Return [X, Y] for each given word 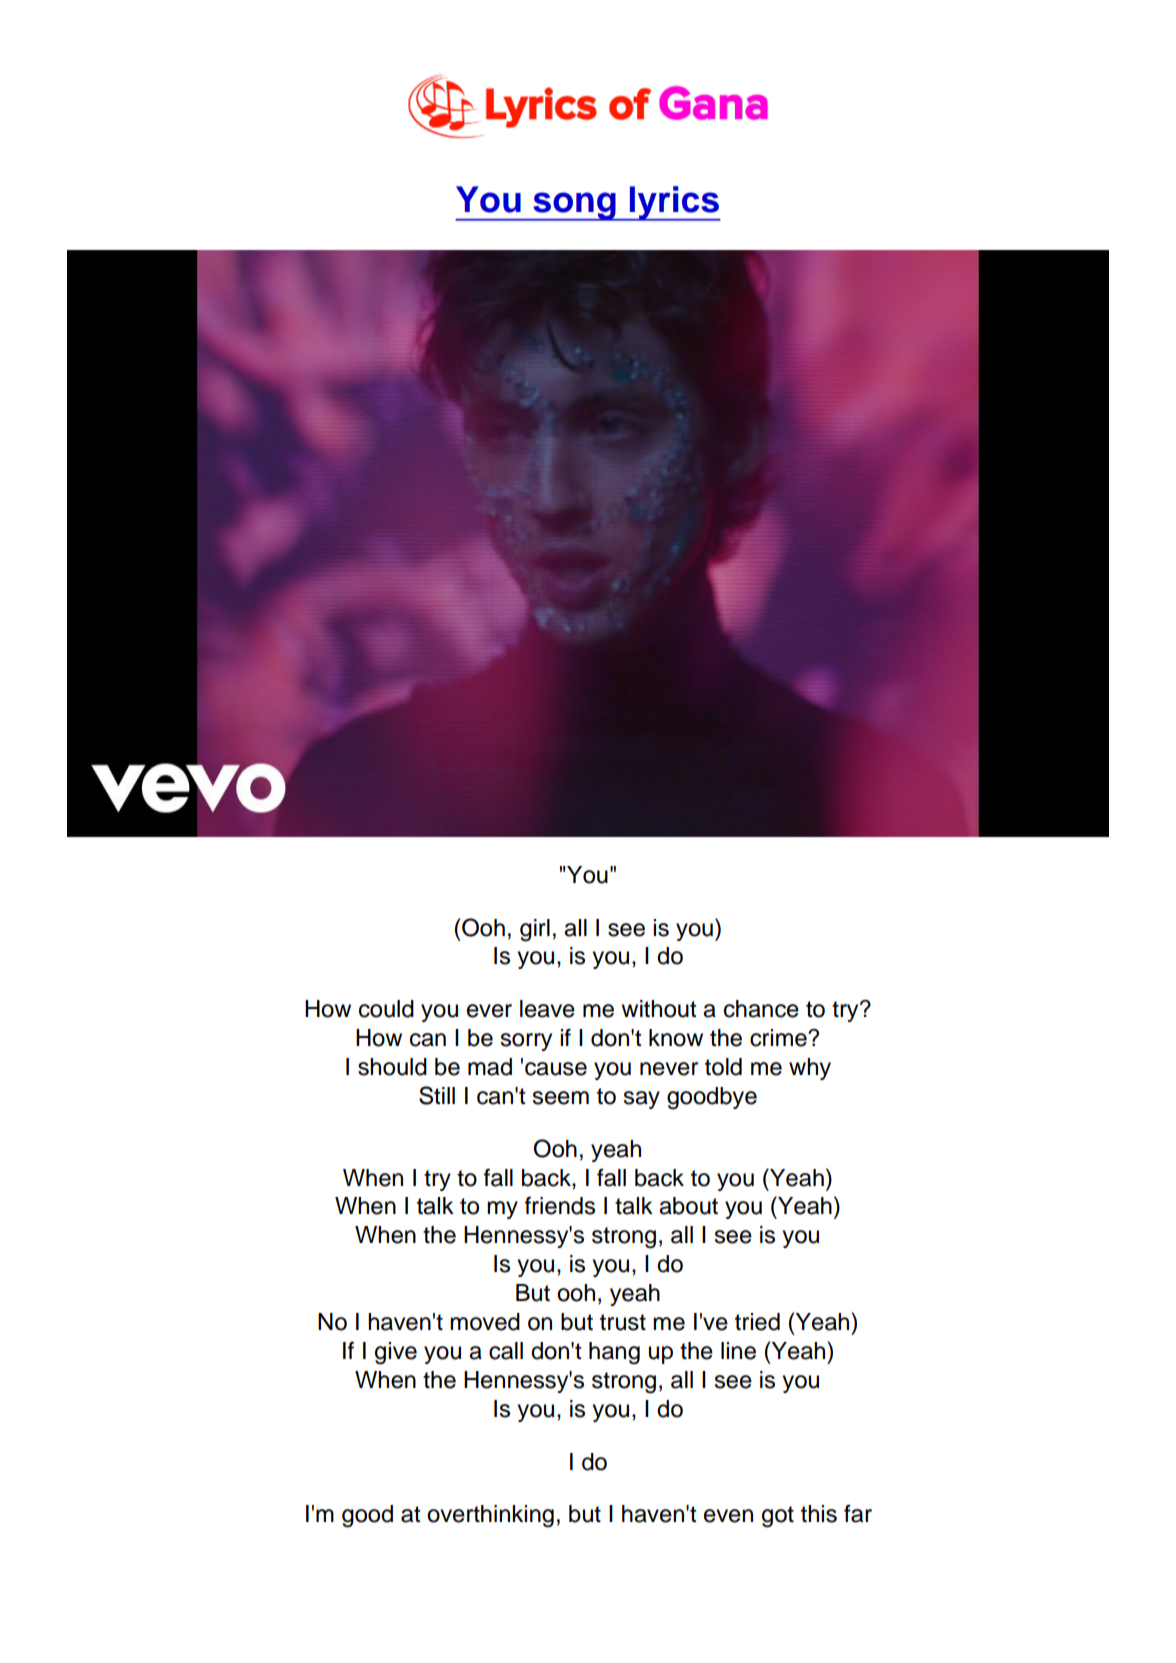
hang [614, 1353]
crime [779, 1038]
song [574, 206]
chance [761, 1009]
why [810, 1069]
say [642, 1100]
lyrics [674, 203]
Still [437, 1095]
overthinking [490, 1516]
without [659, 1009]
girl [535, 930]
